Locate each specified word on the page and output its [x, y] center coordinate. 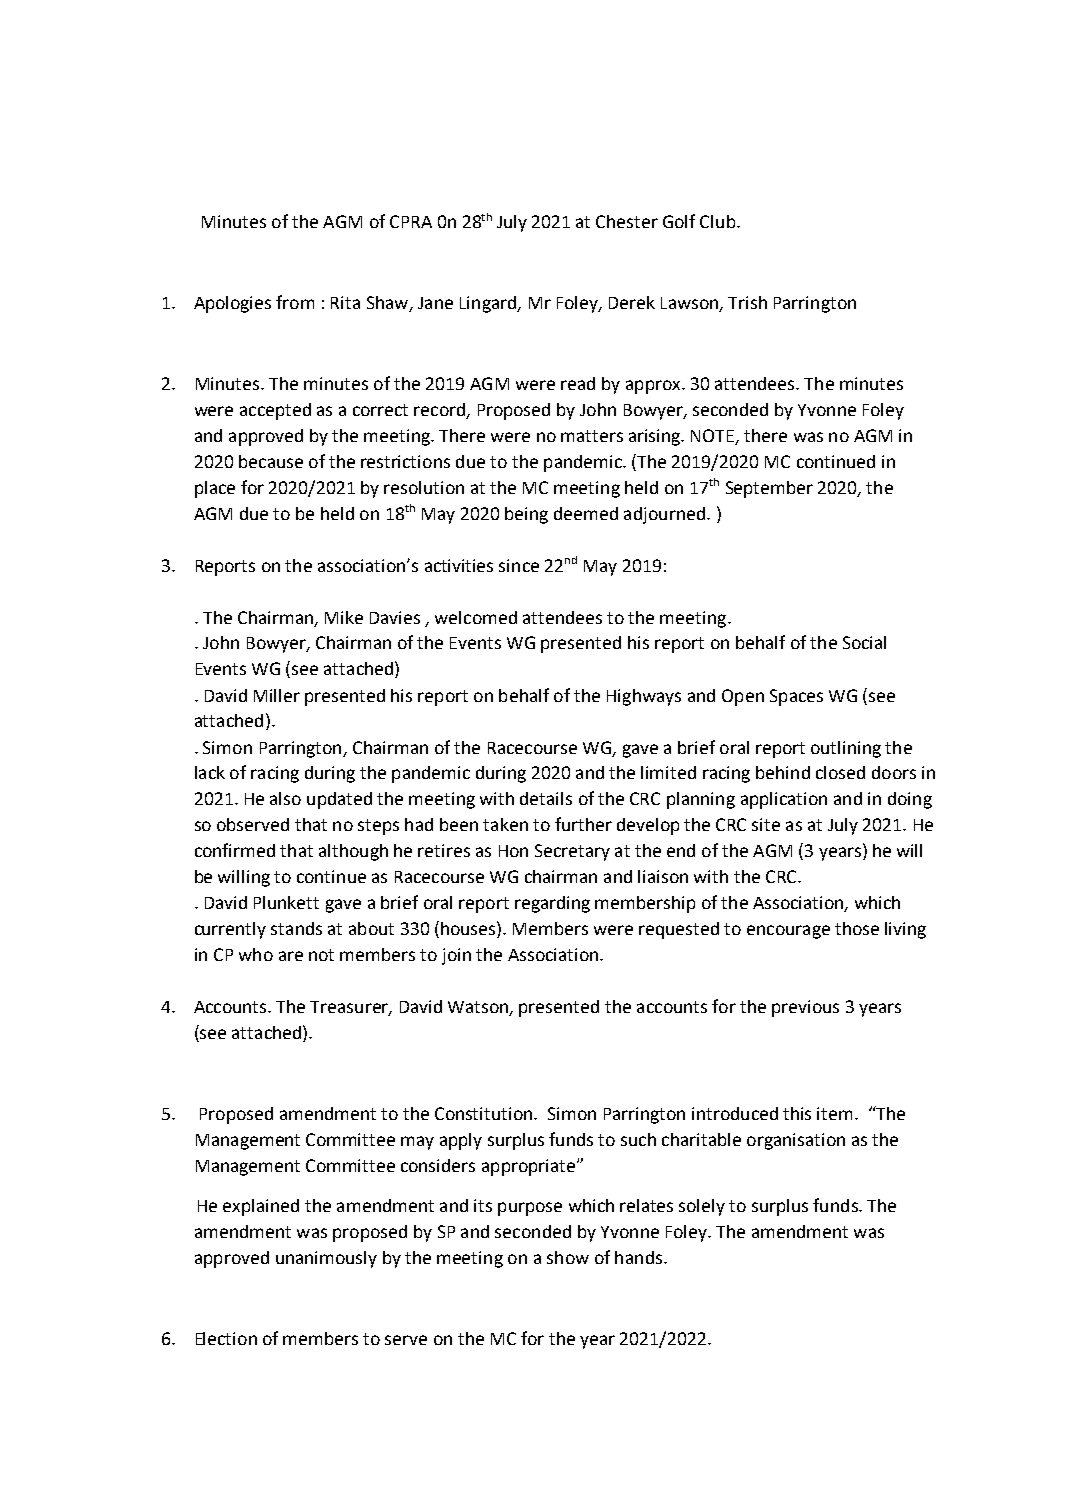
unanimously [326, 1259]
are [291, 956]
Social [864, 642]
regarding [552, 904]
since [519, 565]
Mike [344, 617]
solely [702, 1207]
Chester [627, 221]
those [857, 928]
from [295, 302]
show [568, 1257]
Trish [747, 302]
